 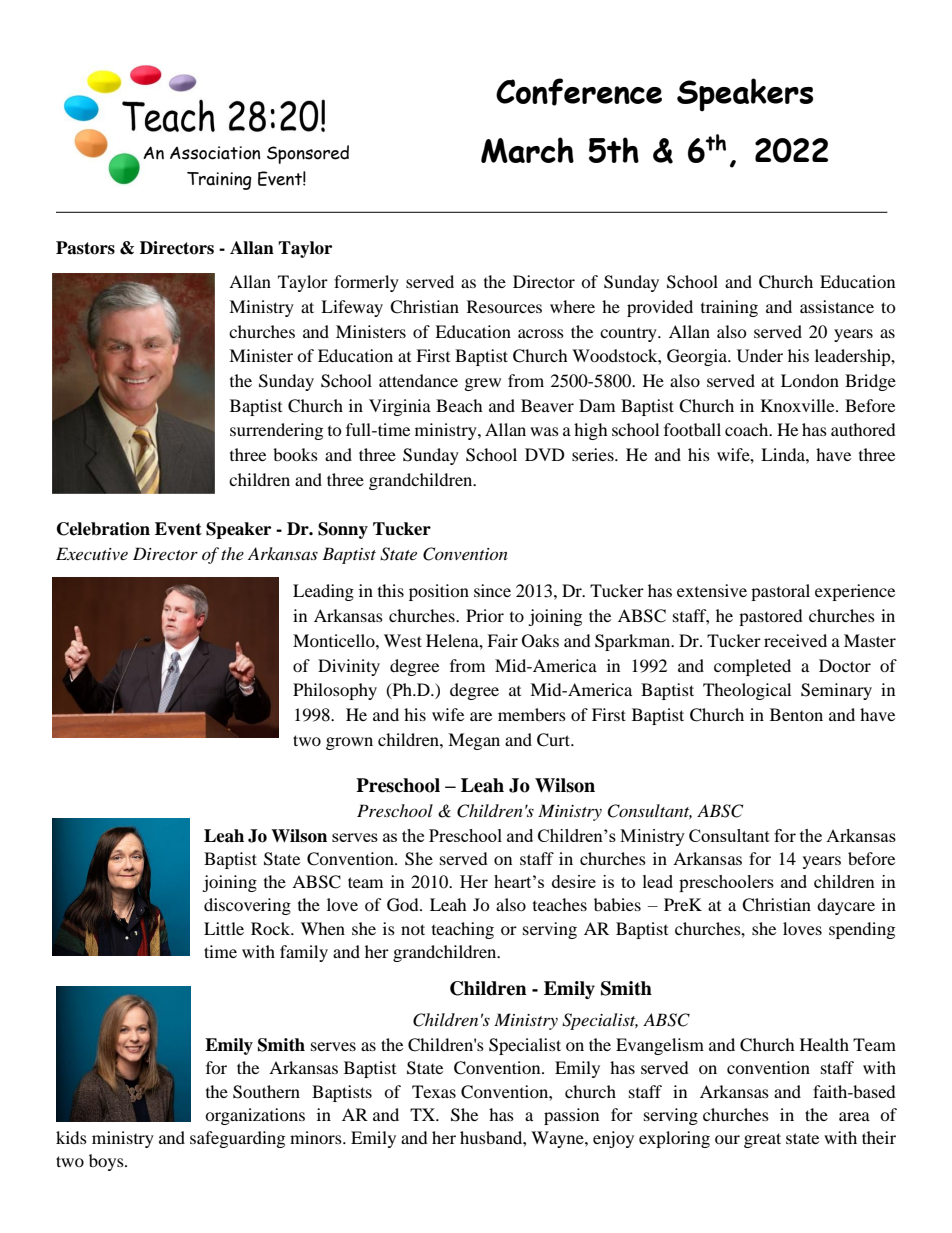 I want to click on discovering, so click(x=247, y=906).
